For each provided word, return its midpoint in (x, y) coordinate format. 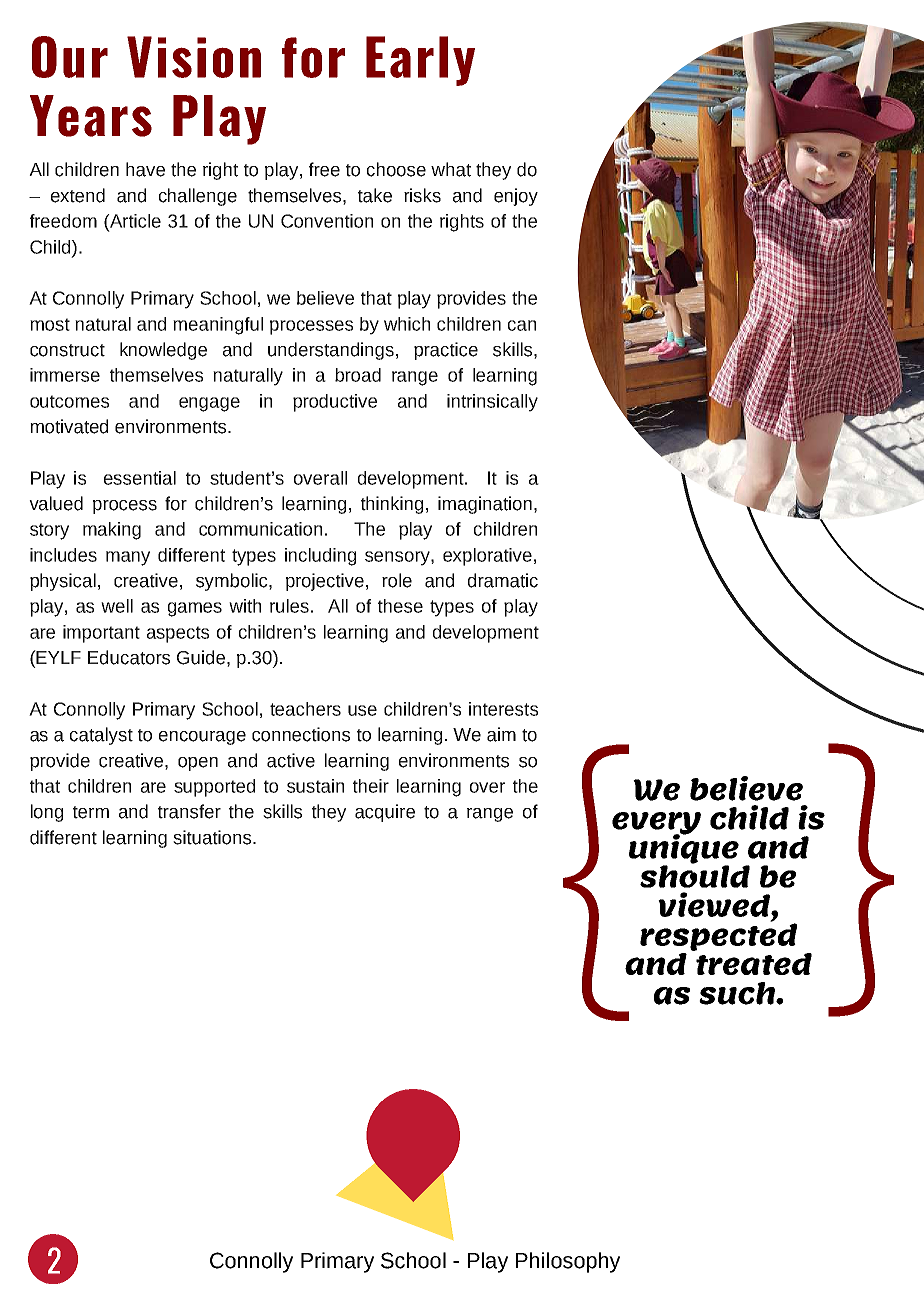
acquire (385, 813)
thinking (392, 505)
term (91, 812)
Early (420, 61)
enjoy (516, 197)
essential (140, 478)
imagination (485, 505)
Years (91, 116)
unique (684, 848)
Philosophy (568, 1262)
